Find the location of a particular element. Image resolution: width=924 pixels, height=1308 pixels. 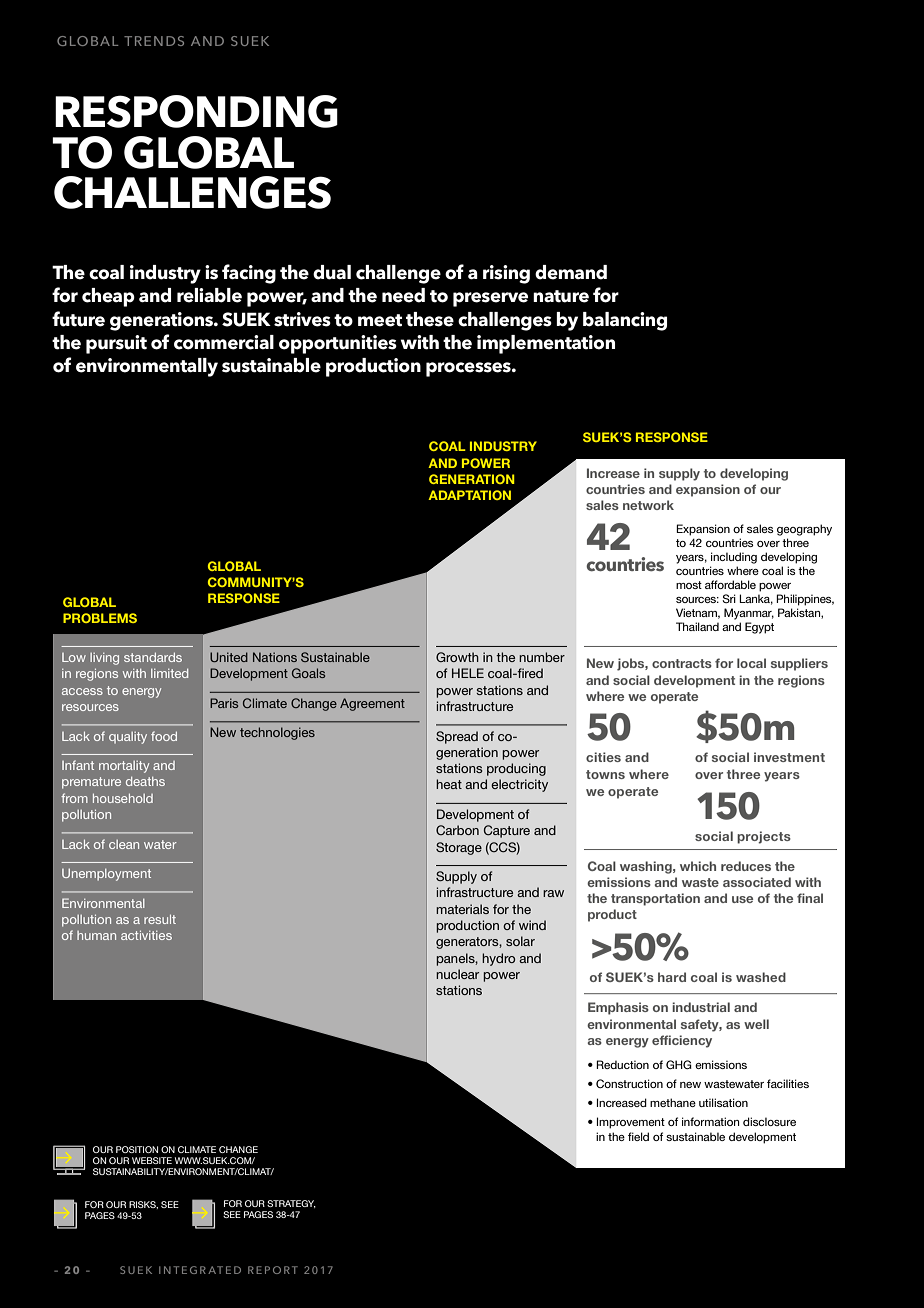

STRATEGY is located at coordinates (291, 1204).
